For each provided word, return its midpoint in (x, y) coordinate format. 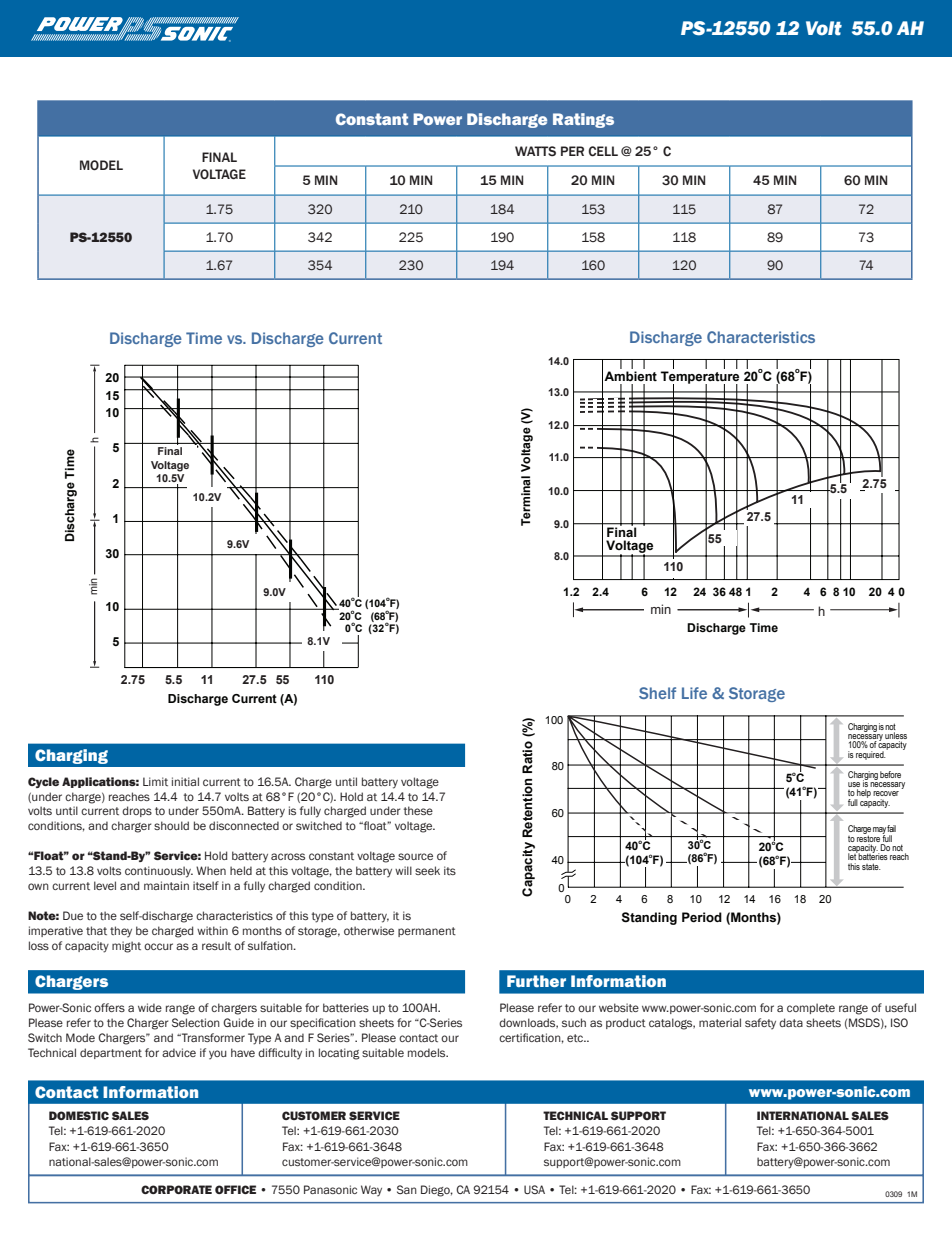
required (871, 755)
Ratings (583, 120)
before (890, 774)
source (415, 856)
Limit (155, 781)
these (418, 810)
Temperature (700, 378)
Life (694, 693)
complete (811, 1008)
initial (185, 781)
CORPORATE (176, 1189)
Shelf (657, 693)
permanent (427, 932)
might (126, 947)
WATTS (535, 151)
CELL (603, 151)
